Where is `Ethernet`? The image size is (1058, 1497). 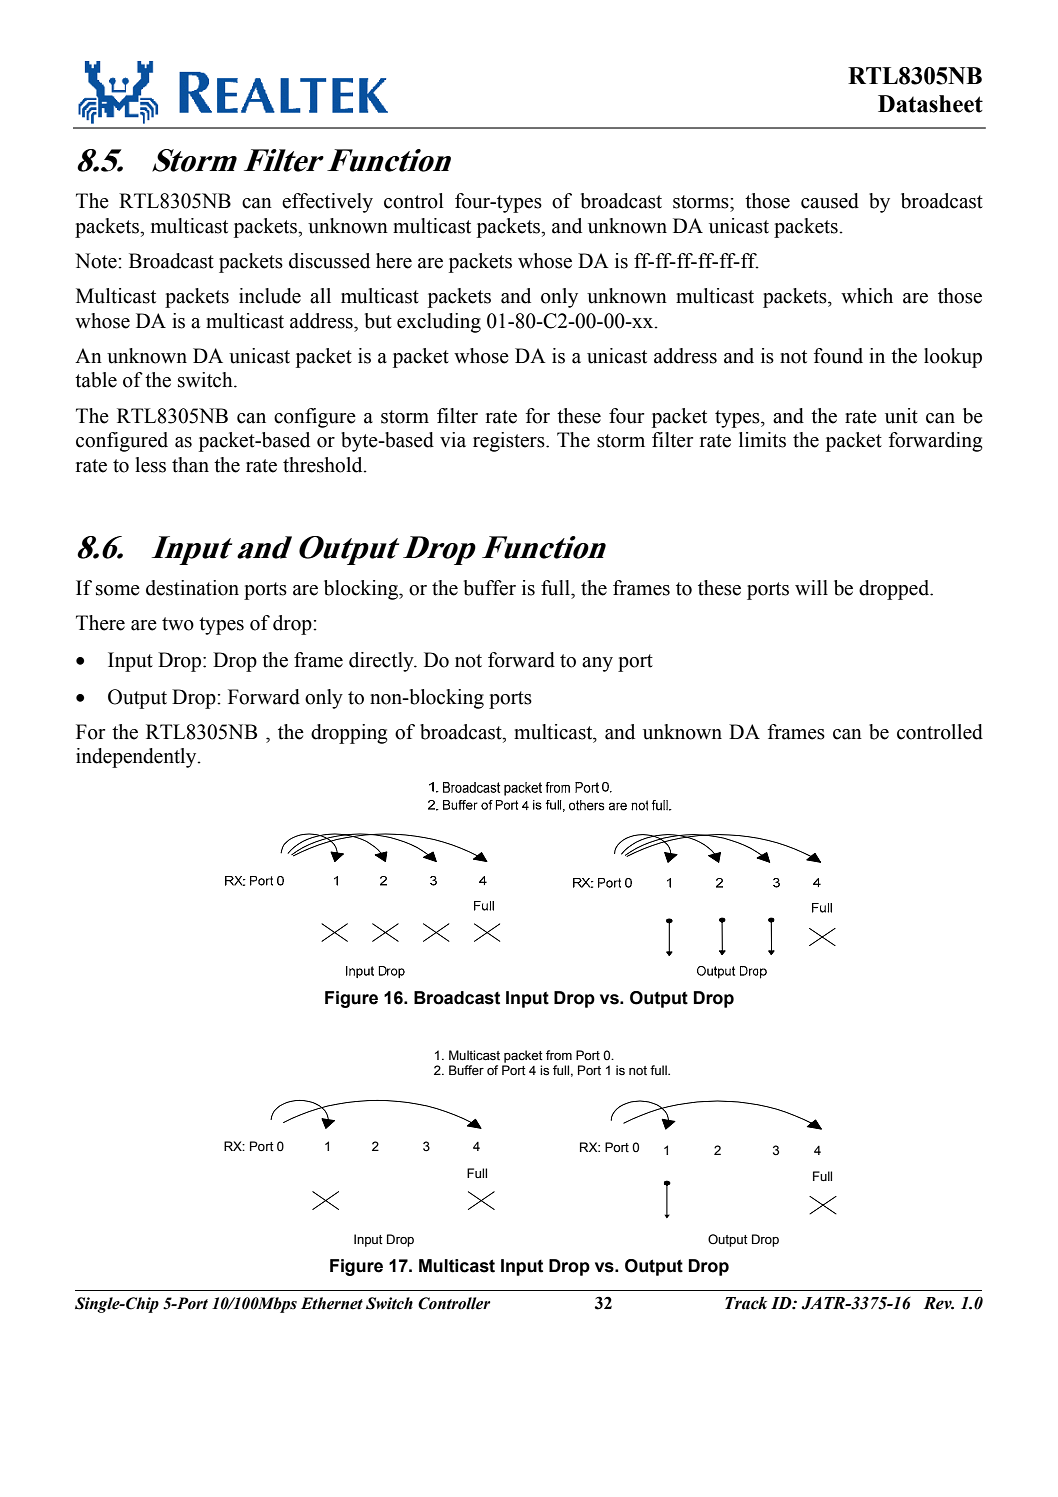 Ethernet is located at coordinates (332, 1303).
